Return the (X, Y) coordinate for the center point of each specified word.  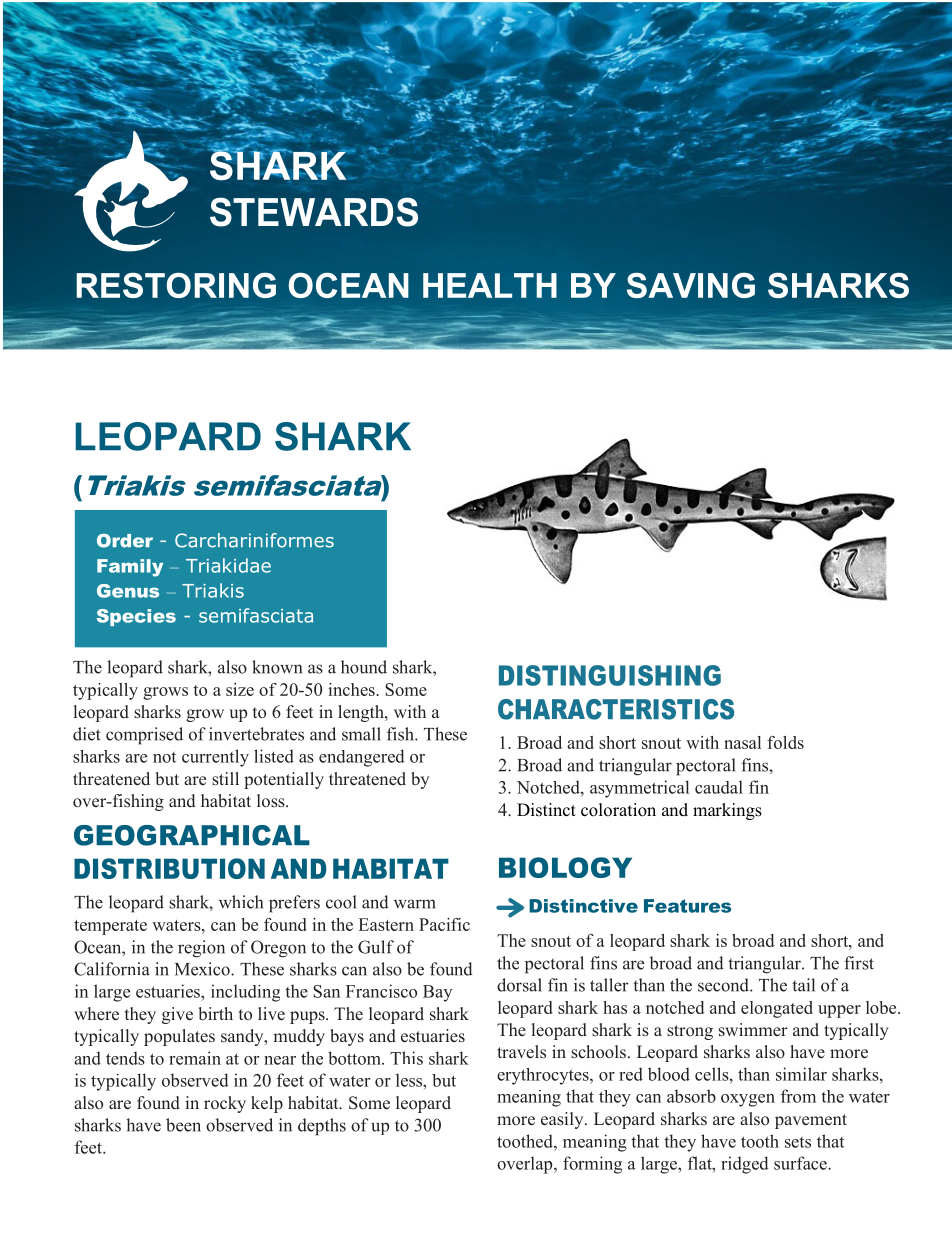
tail (803, 985)
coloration (618, 810)
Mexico (203, 969)
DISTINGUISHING (610, 675)
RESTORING (176, 285)
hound (364, 667)
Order (125, 540)
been (183, 1125)
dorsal (519, 985)
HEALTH (490, 285)
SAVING (691, 285)
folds (785, 742)
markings (727, 811)
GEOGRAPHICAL (192, 835)
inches (352, 689)
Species (136, 617)
